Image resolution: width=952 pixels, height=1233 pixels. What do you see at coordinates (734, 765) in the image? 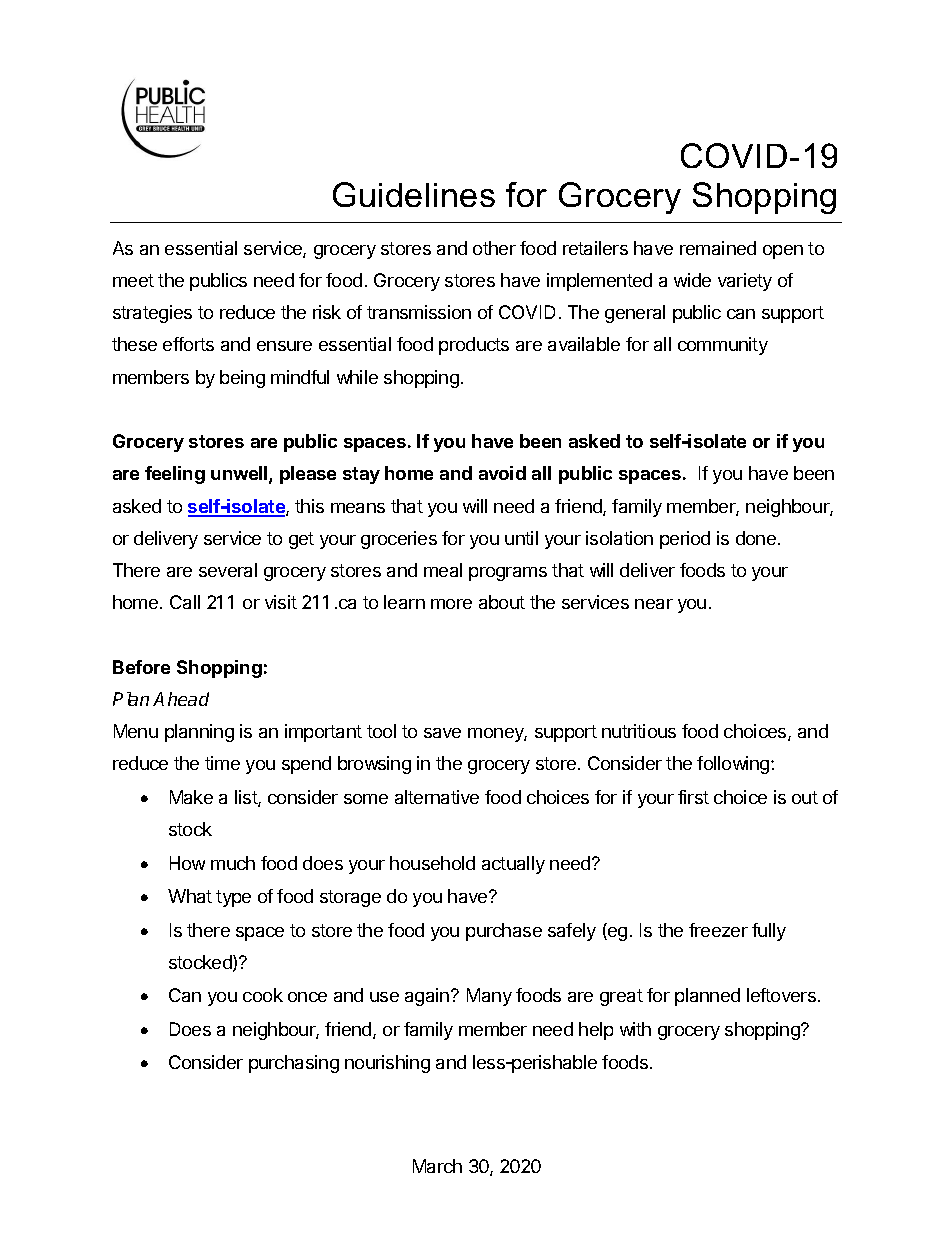
I see `following` at bounding box center [734, 765].
